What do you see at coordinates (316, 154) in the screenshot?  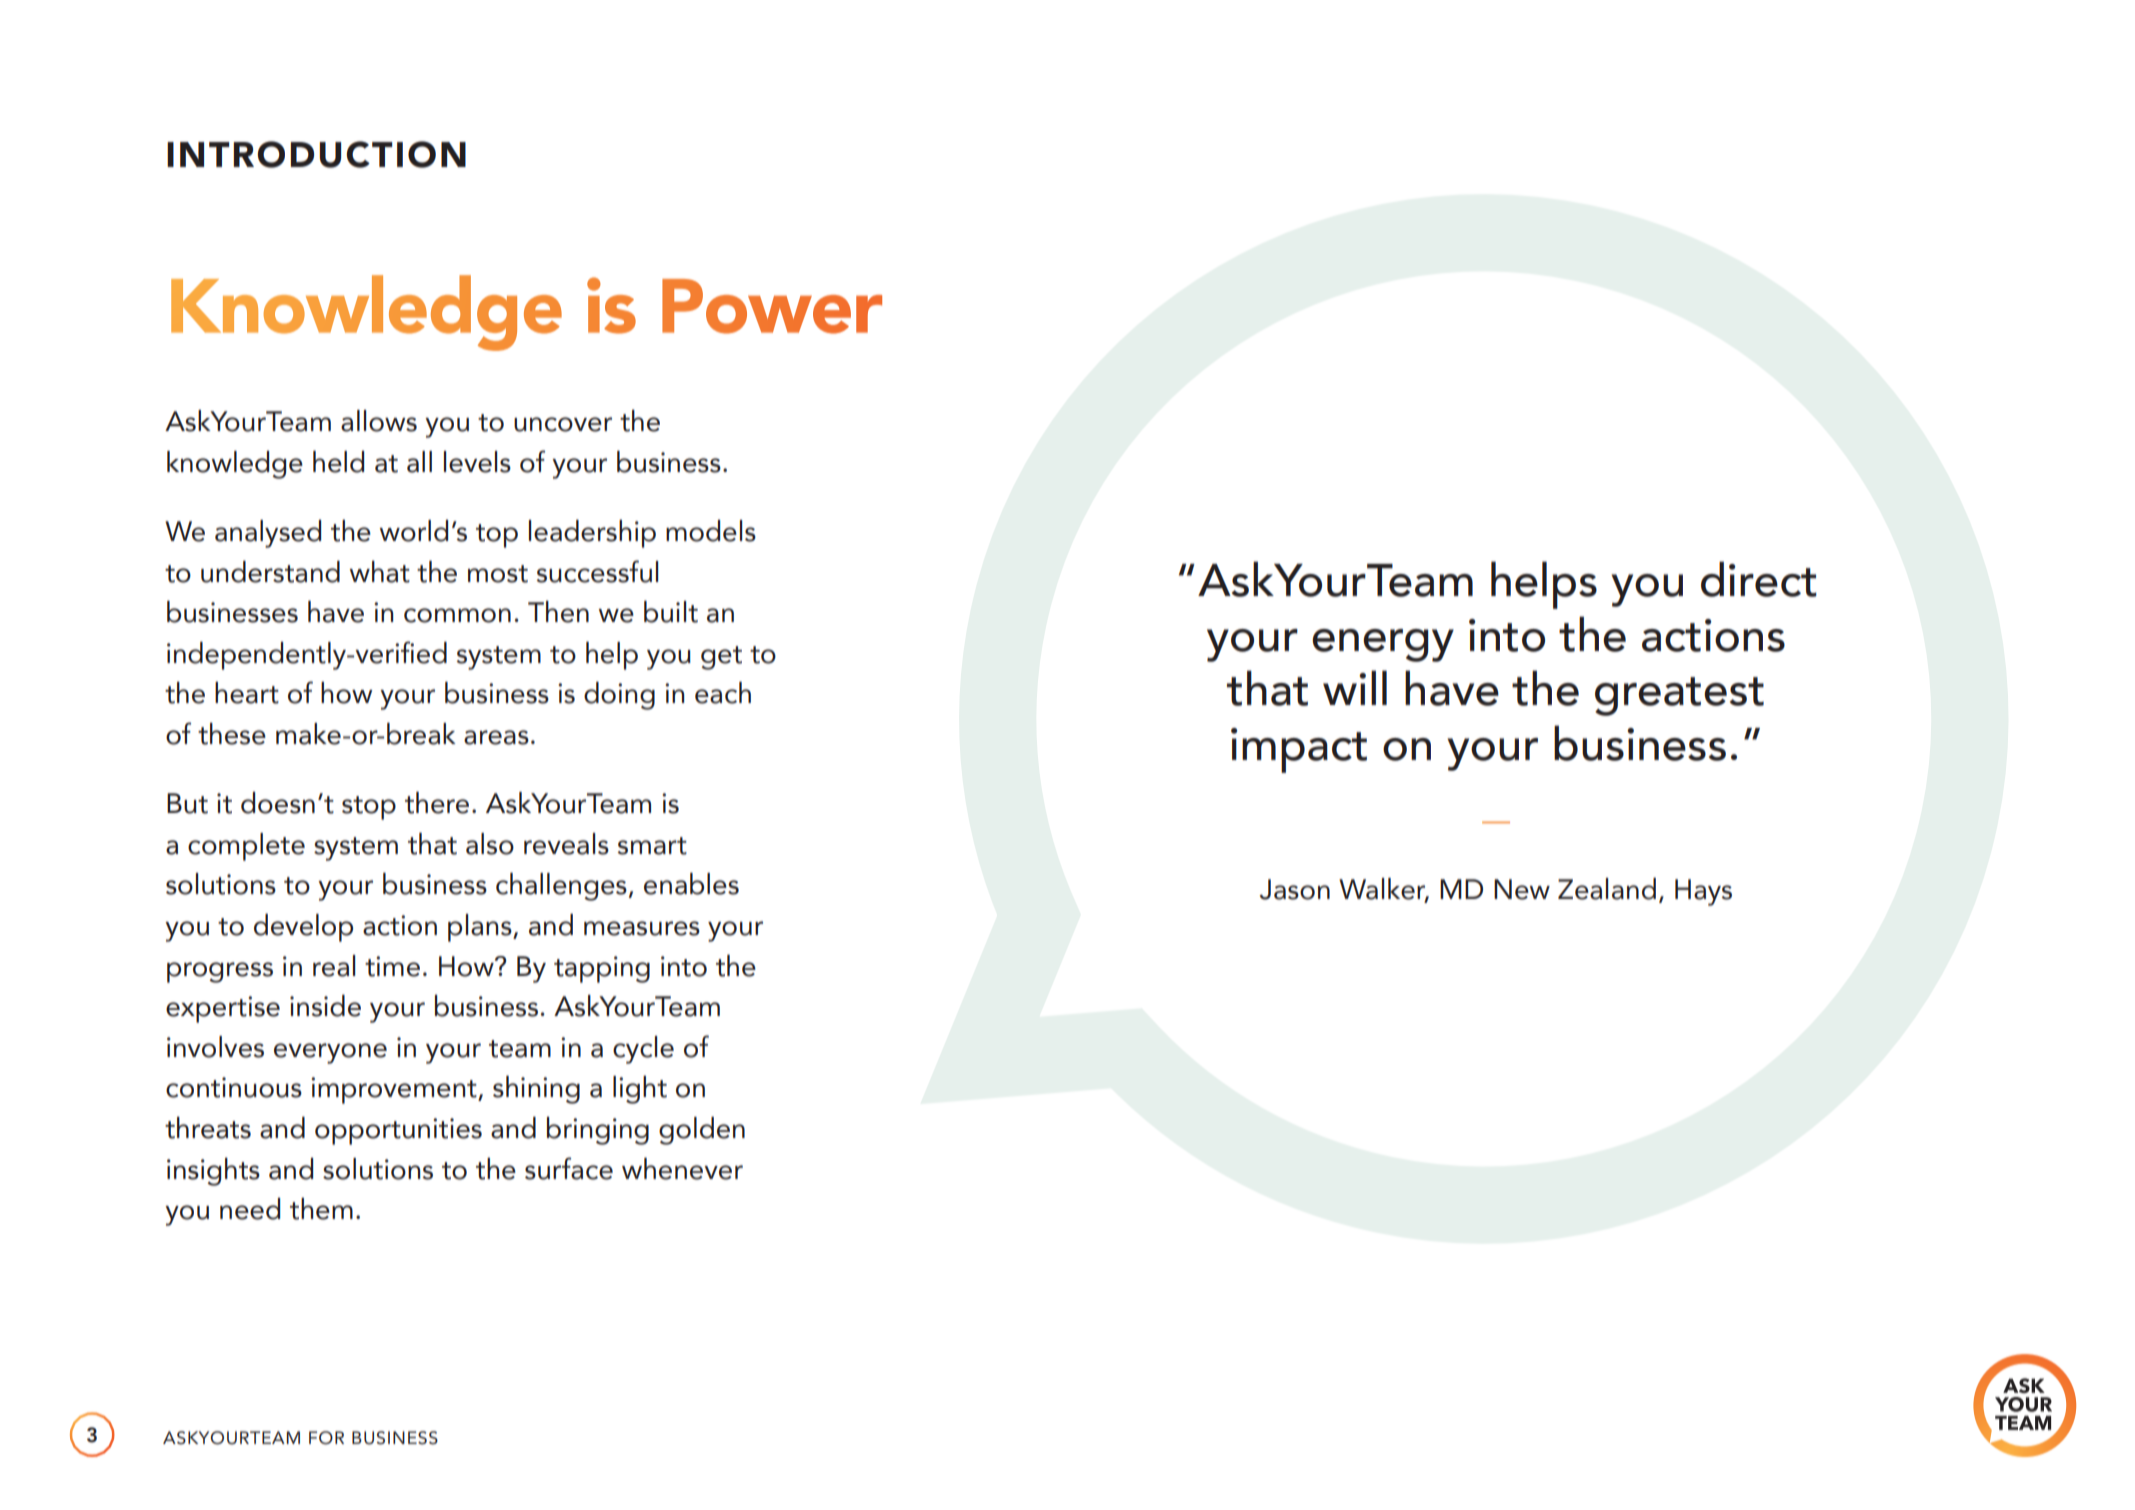 I see `INTRODUCTION` at bounding box center [316, 154].
